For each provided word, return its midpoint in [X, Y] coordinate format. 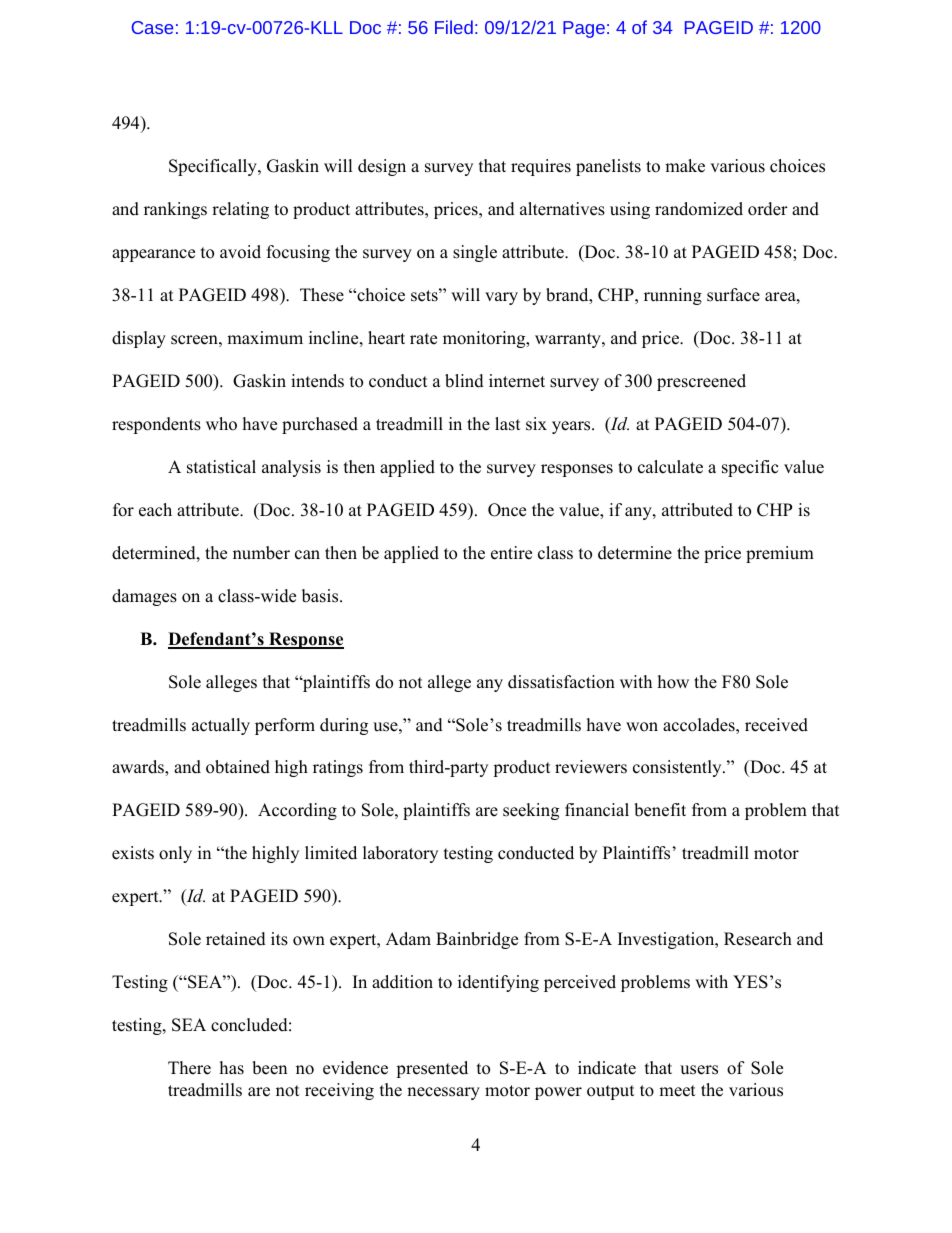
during [344, 726]
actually [221, 726]
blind [464, 381]
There [189, 1068]
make [685, 166]
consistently [678, 768]
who [221, 424]
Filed [454, 27]
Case [152, 27]
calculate [670, 467]
